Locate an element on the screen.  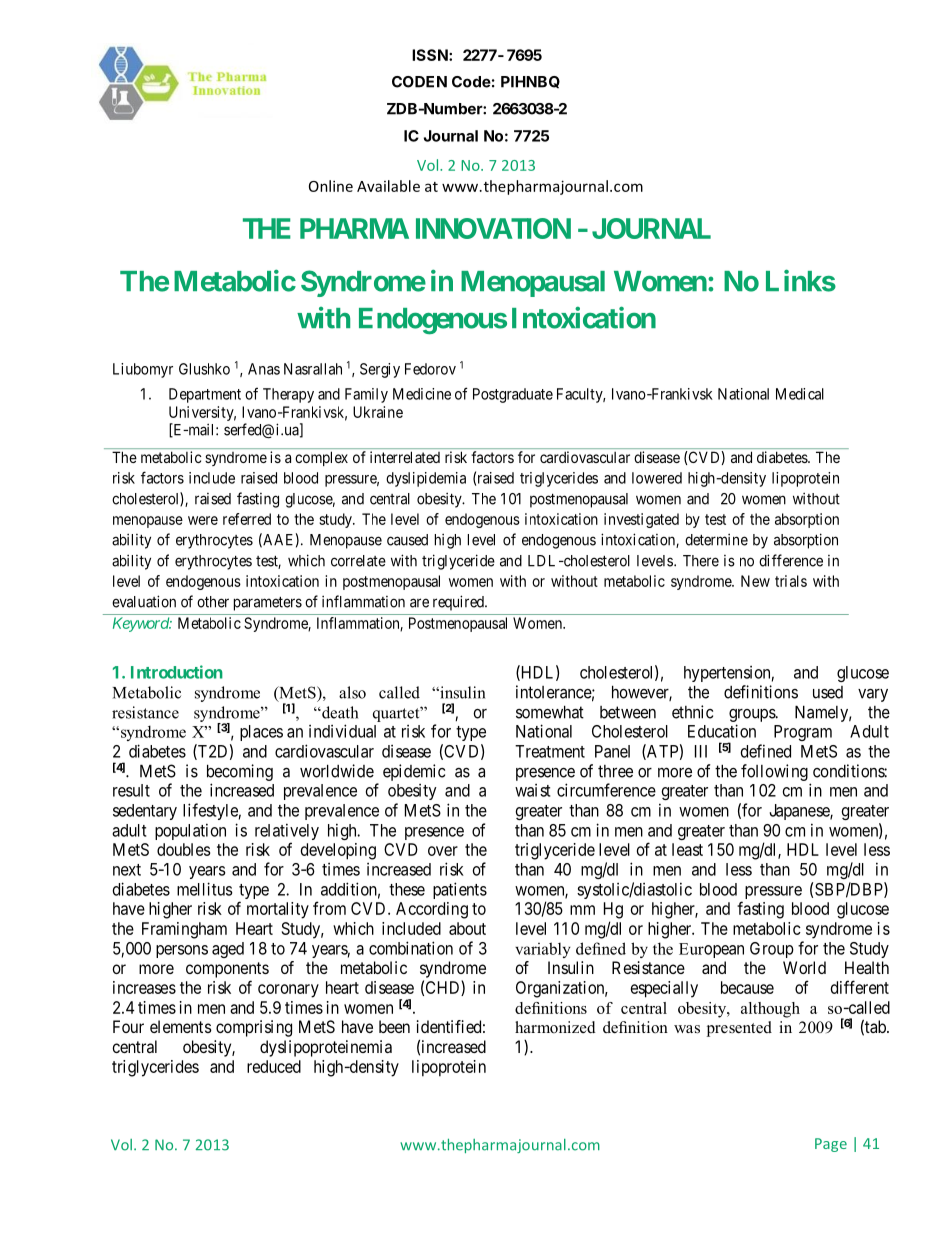
INNOVATION is located at coordinates (493, 228).
